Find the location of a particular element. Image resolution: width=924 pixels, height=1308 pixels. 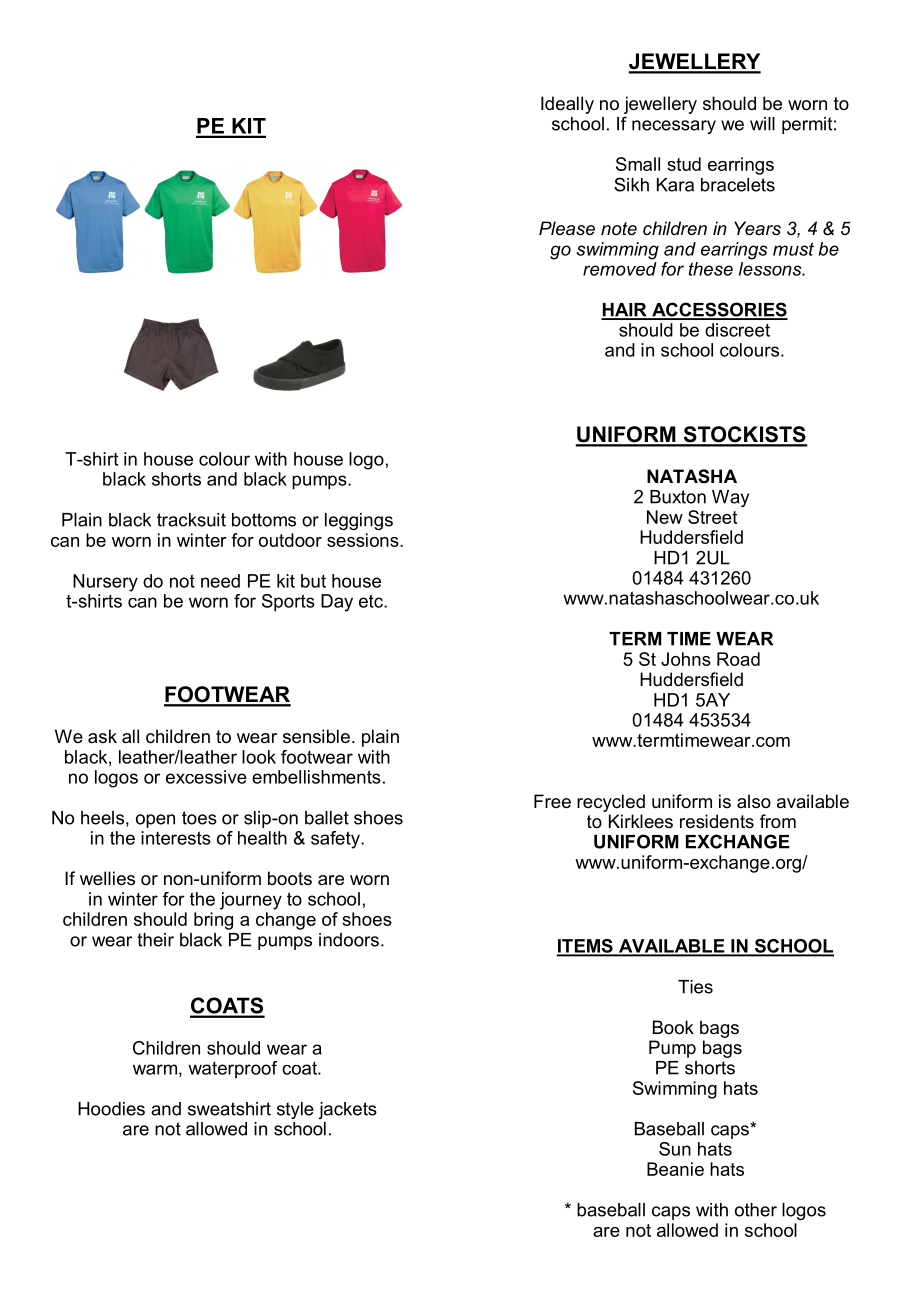

jackets is located at coordinates (347, 1110).
